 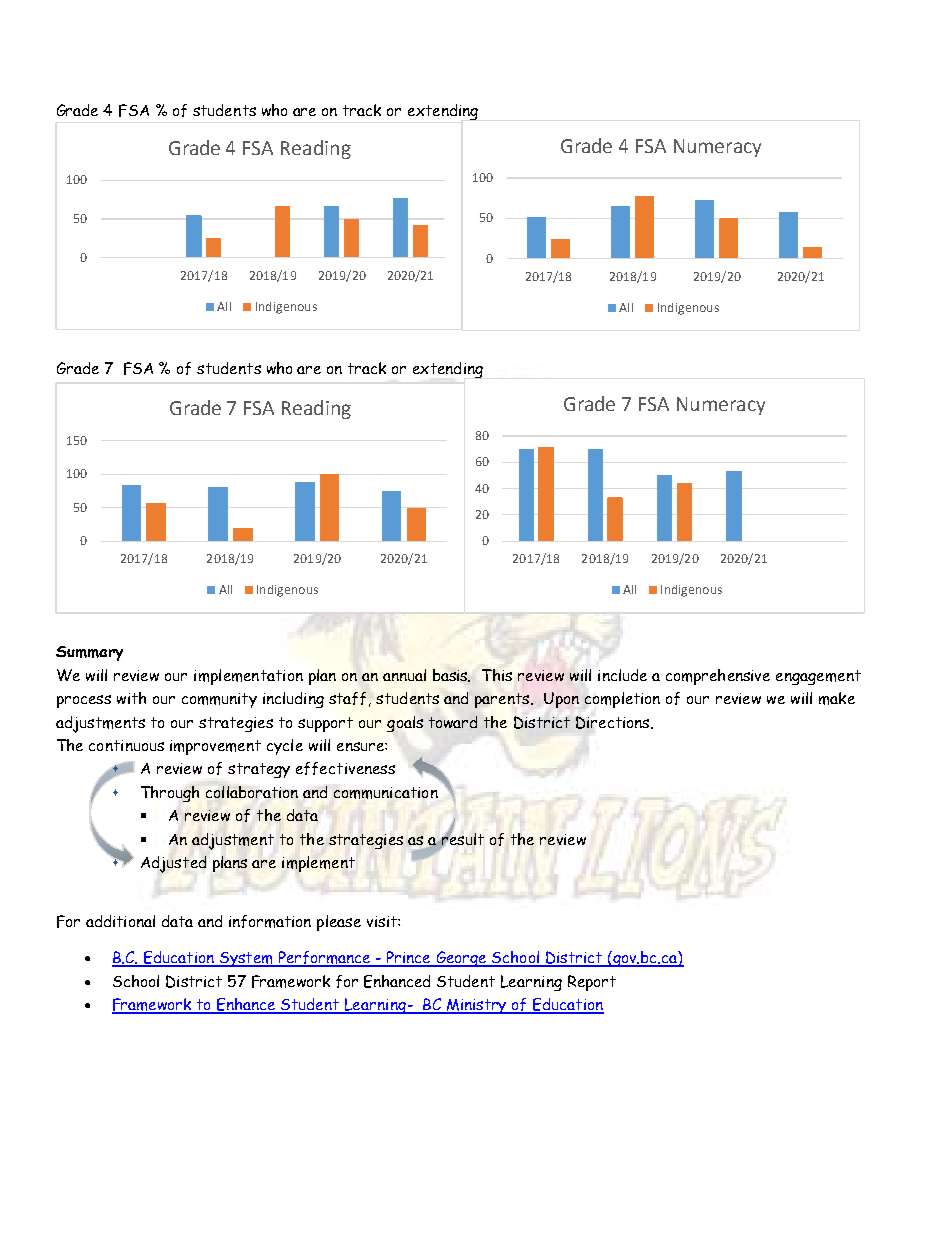 I want to click on visit, so click(x=383, y=921).
